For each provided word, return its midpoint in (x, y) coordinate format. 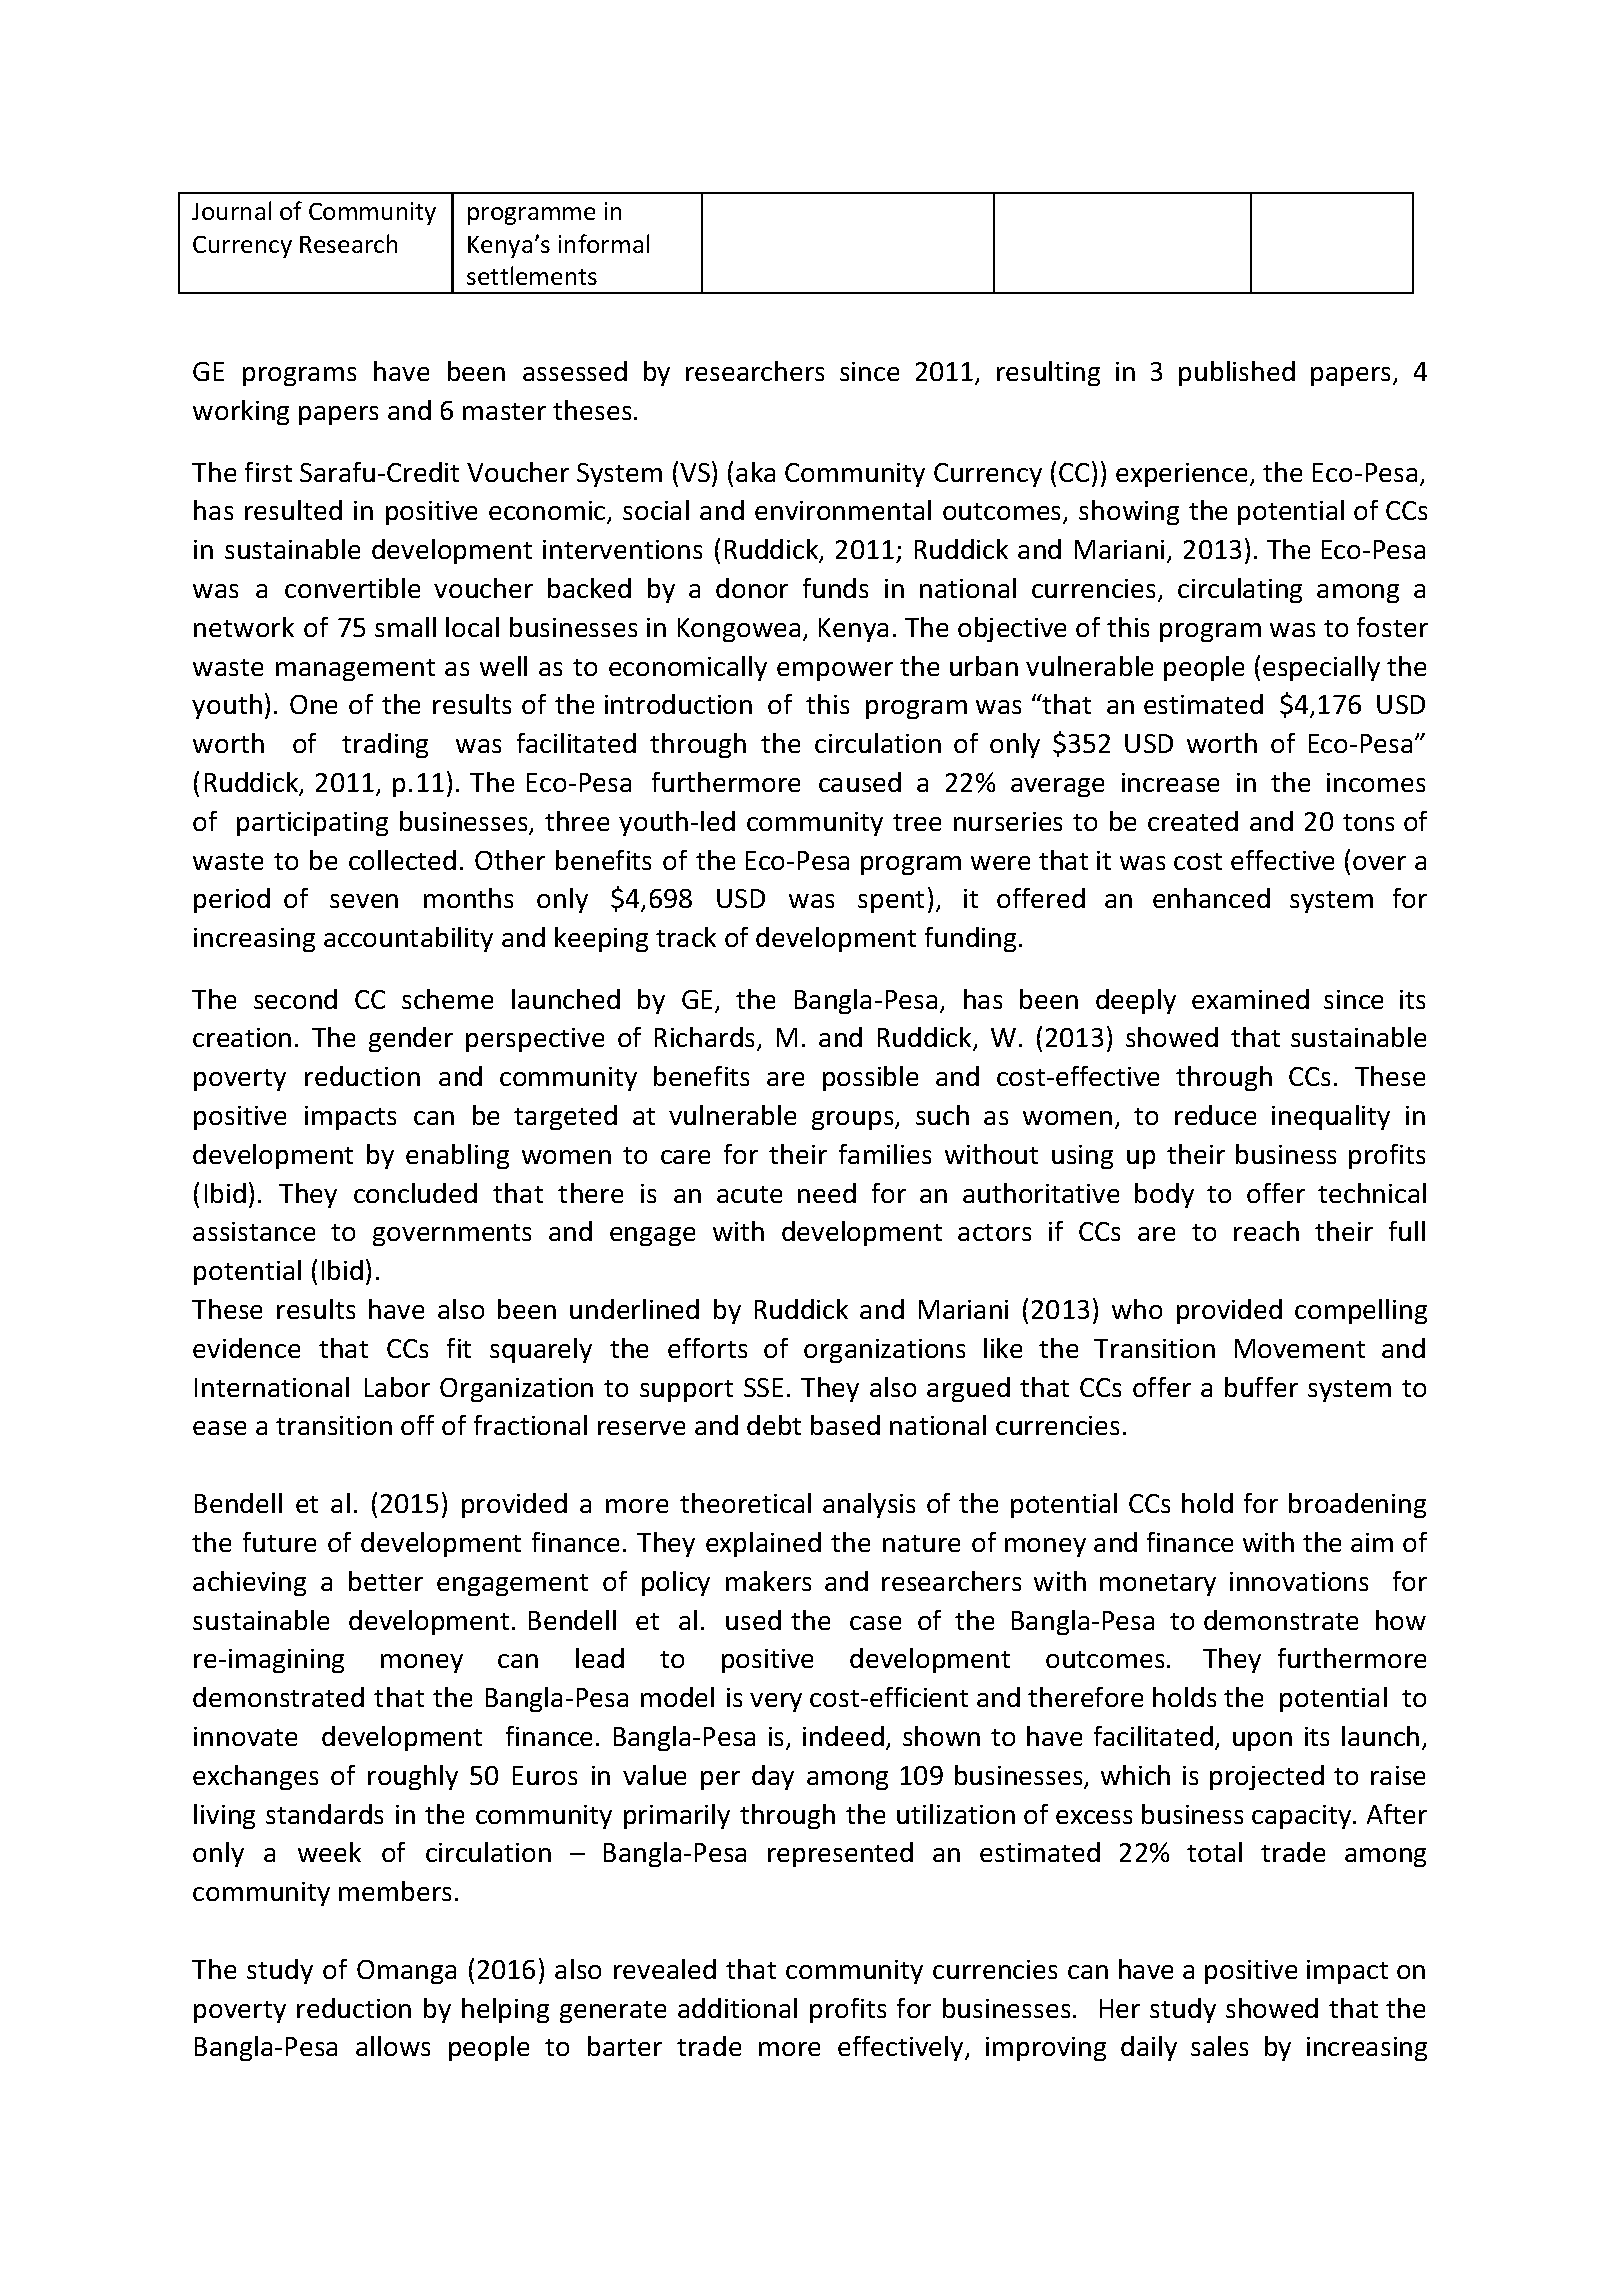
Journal (231, 210)
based (845, 1425)
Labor (397, 1387)
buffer (1261, 1387)
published (1237, 373)
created (1193, 821)
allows (393, 2046)
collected (402, 860)
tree (917, 822)
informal (604, 243)
